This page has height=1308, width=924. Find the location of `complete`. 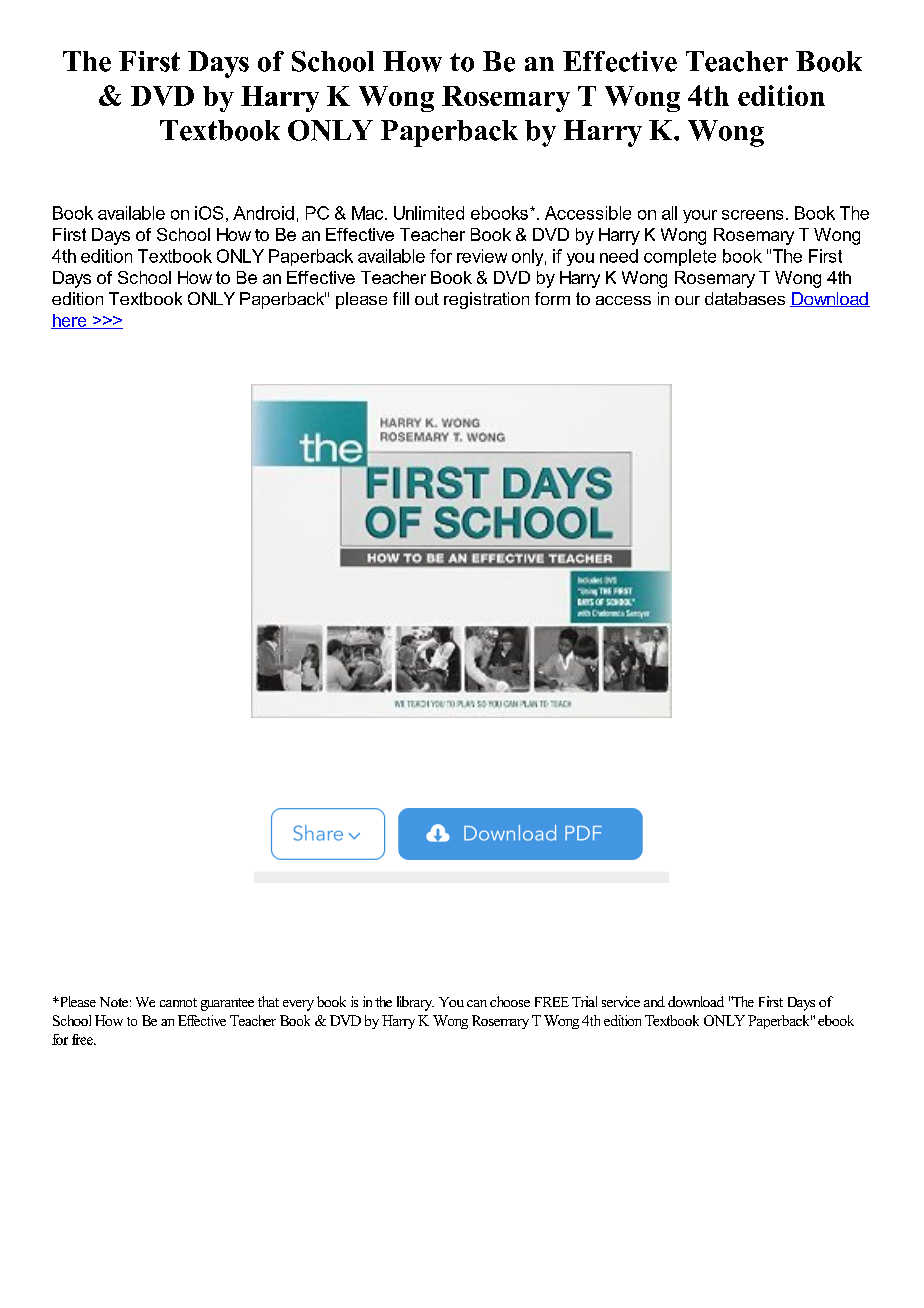

complete is located at coordinates (680, 257).
